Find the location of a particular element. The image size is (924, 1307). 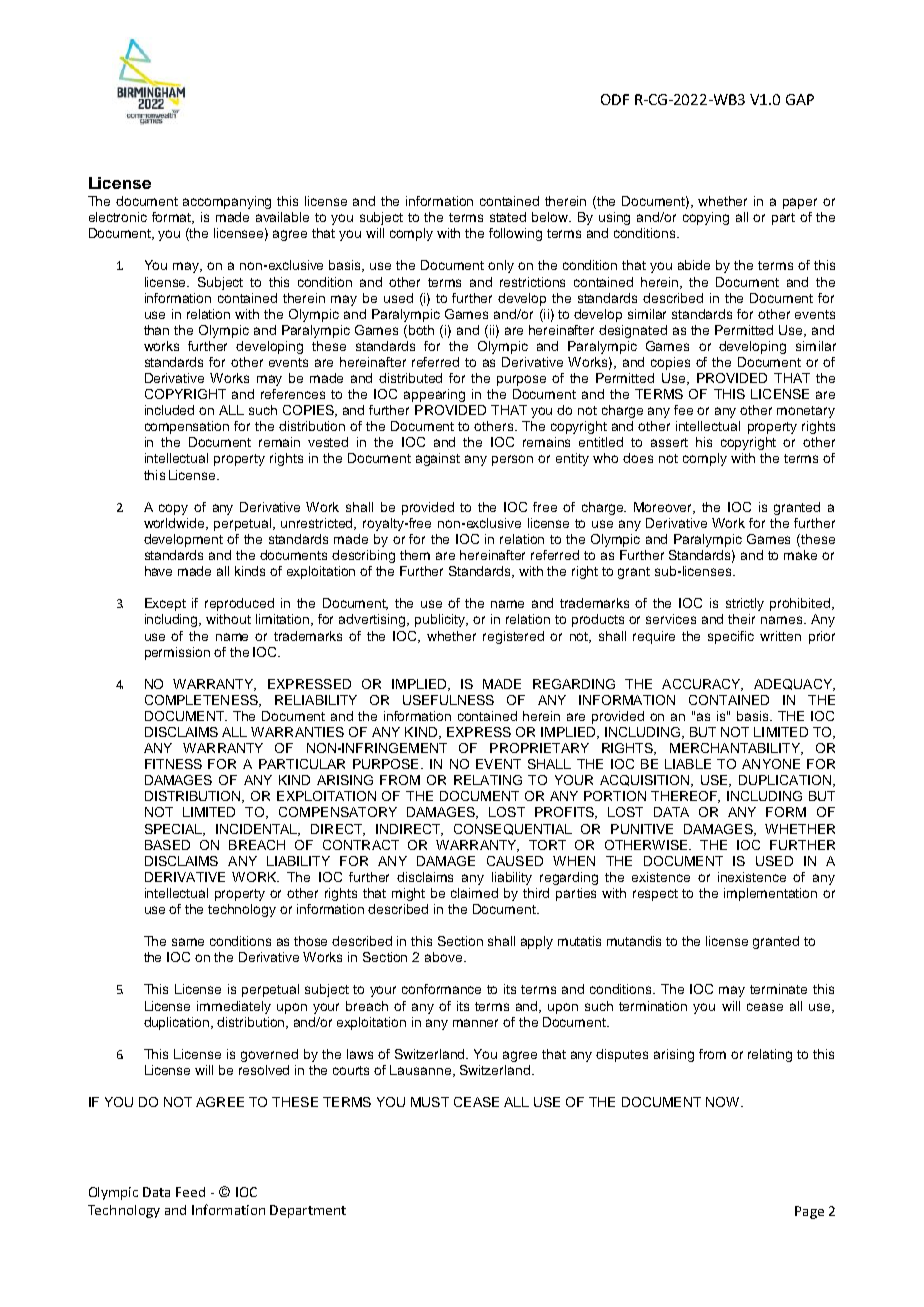

registered is located at coordinates (513, 637).
